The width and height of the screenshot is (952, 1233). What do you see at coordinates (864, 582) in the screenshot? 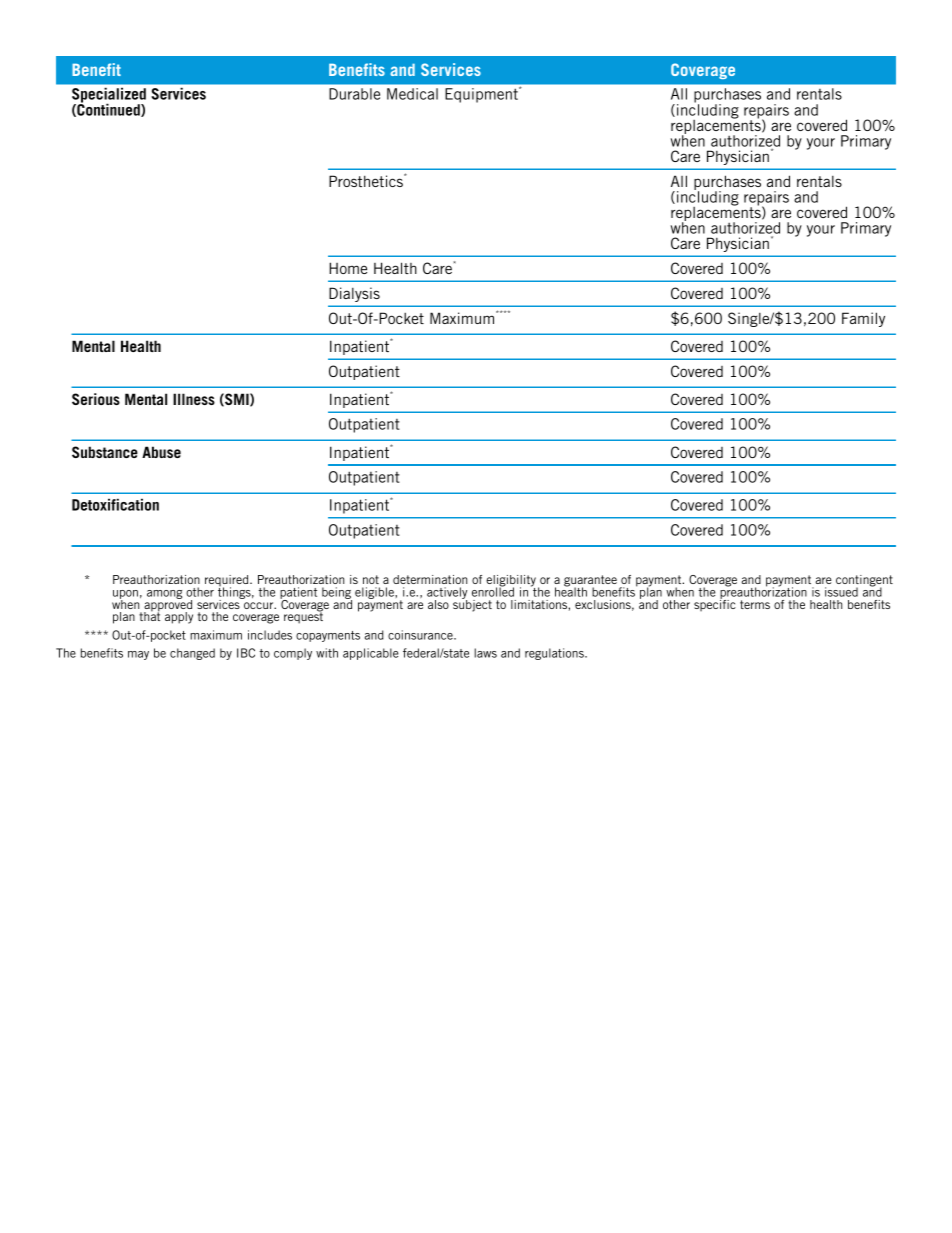
I see `contingent` at bounding box center [864, 582].
